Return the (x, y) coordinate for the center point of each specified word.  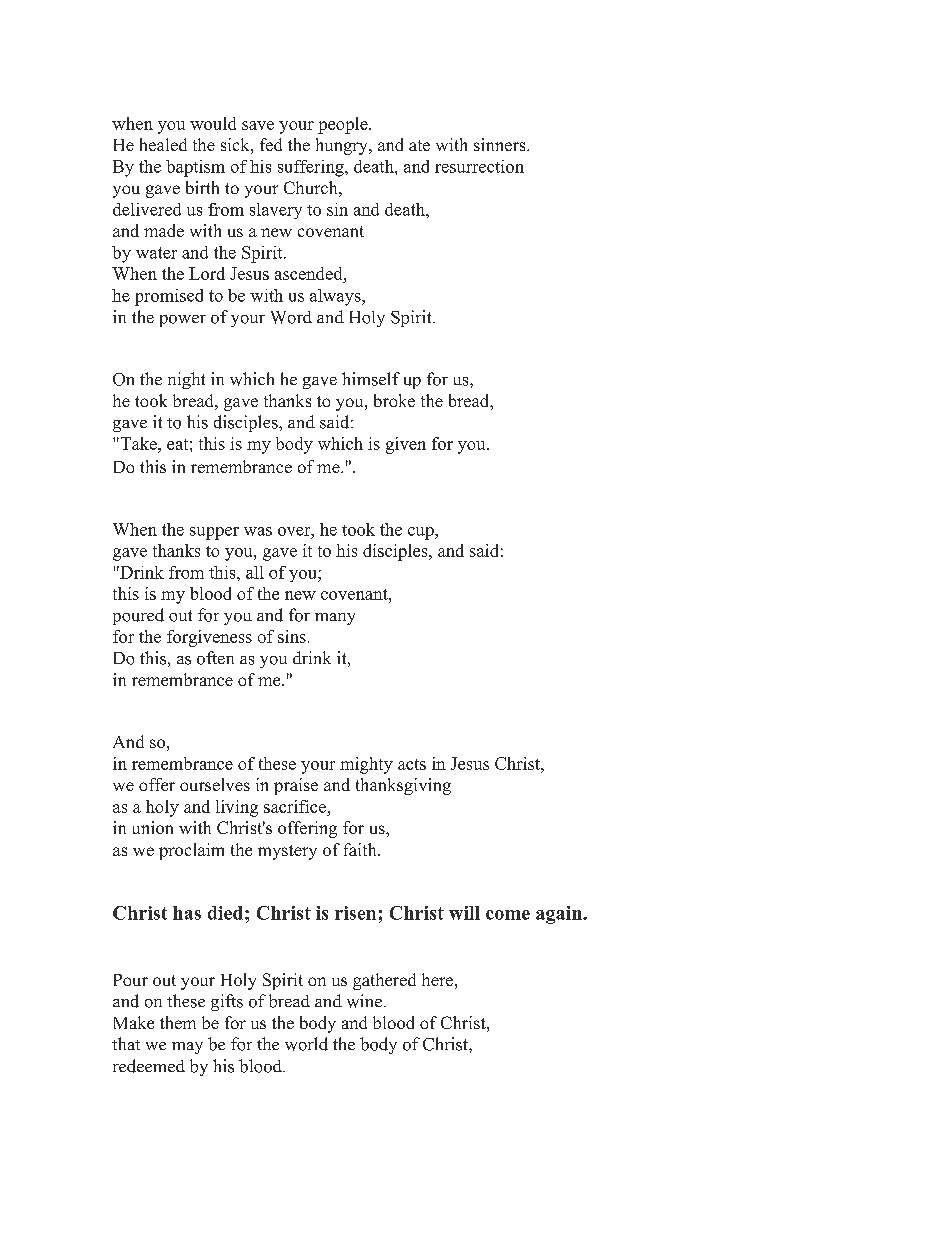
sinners (501, 144)
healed (163, 144)
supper (214, 533)
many (335, 619)
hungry (343, 146)
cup (422, 533)
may (187, 1048)
